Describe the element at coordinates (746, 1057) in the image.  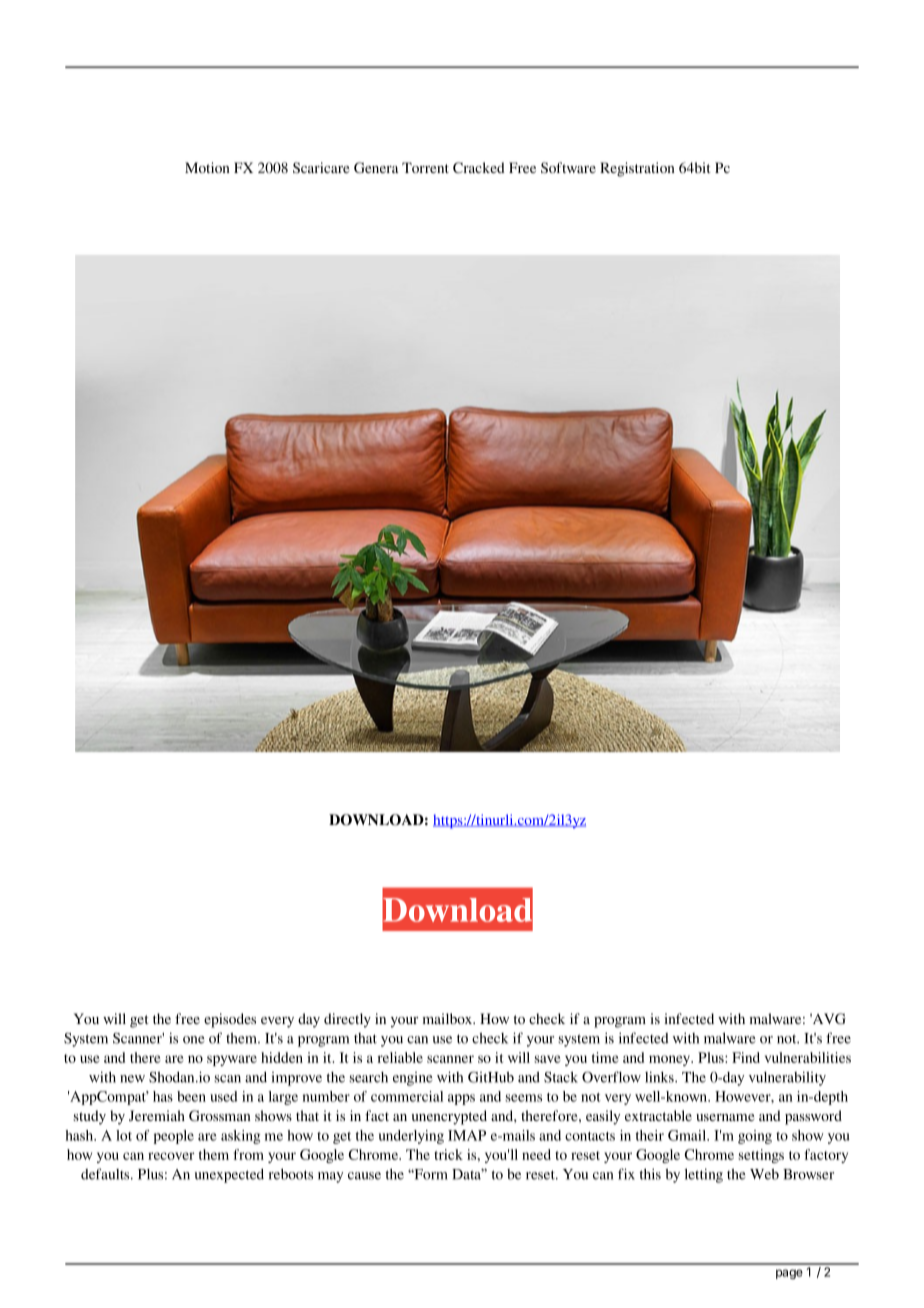
I see `Find` at that location.
